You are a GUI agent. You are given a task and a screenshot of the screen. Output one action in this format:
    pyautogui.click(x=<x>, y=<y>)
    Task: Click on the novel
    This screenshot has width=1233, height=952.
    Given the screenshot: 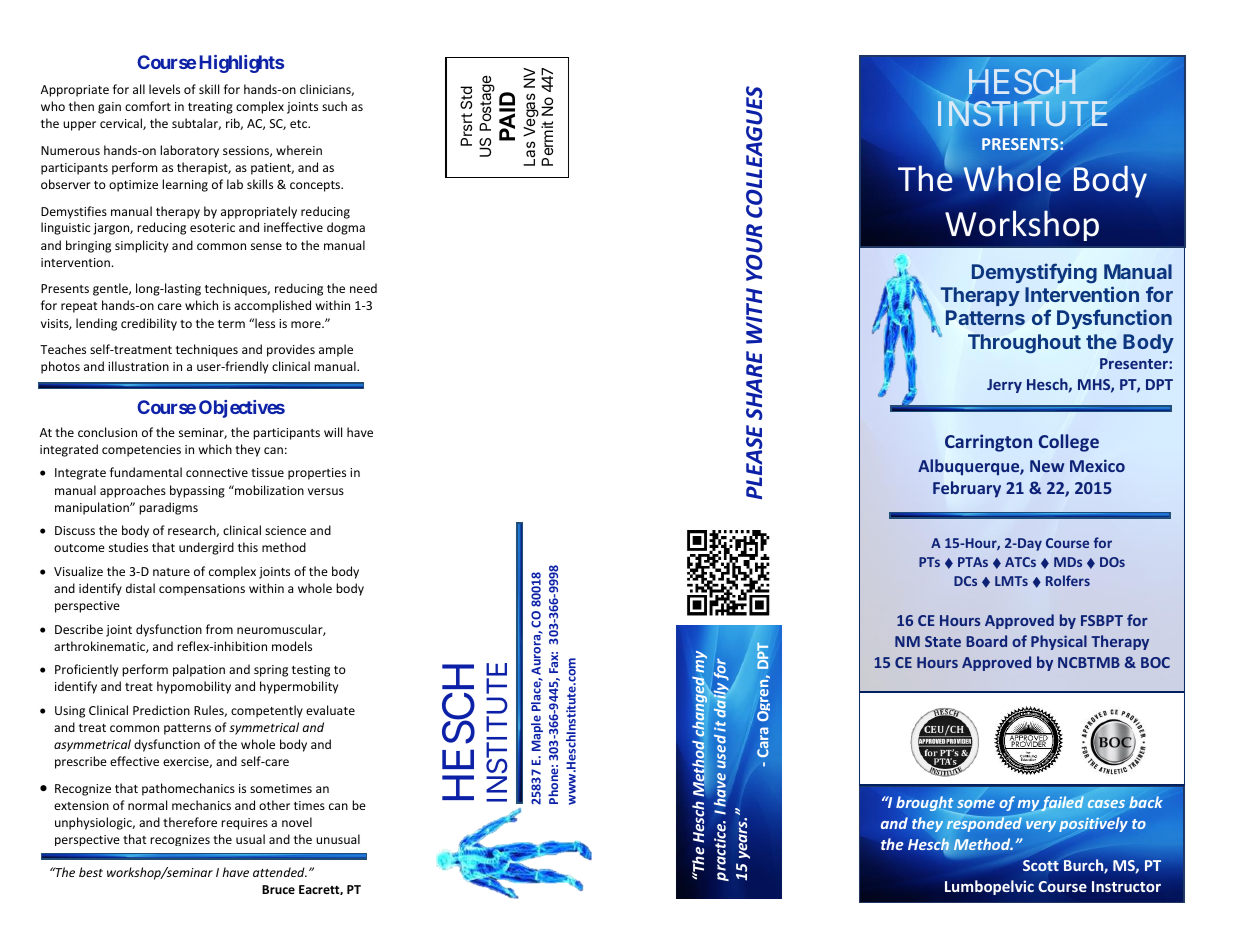 What is the action you would take?
    pyautogui.click(x=297, y=822)
